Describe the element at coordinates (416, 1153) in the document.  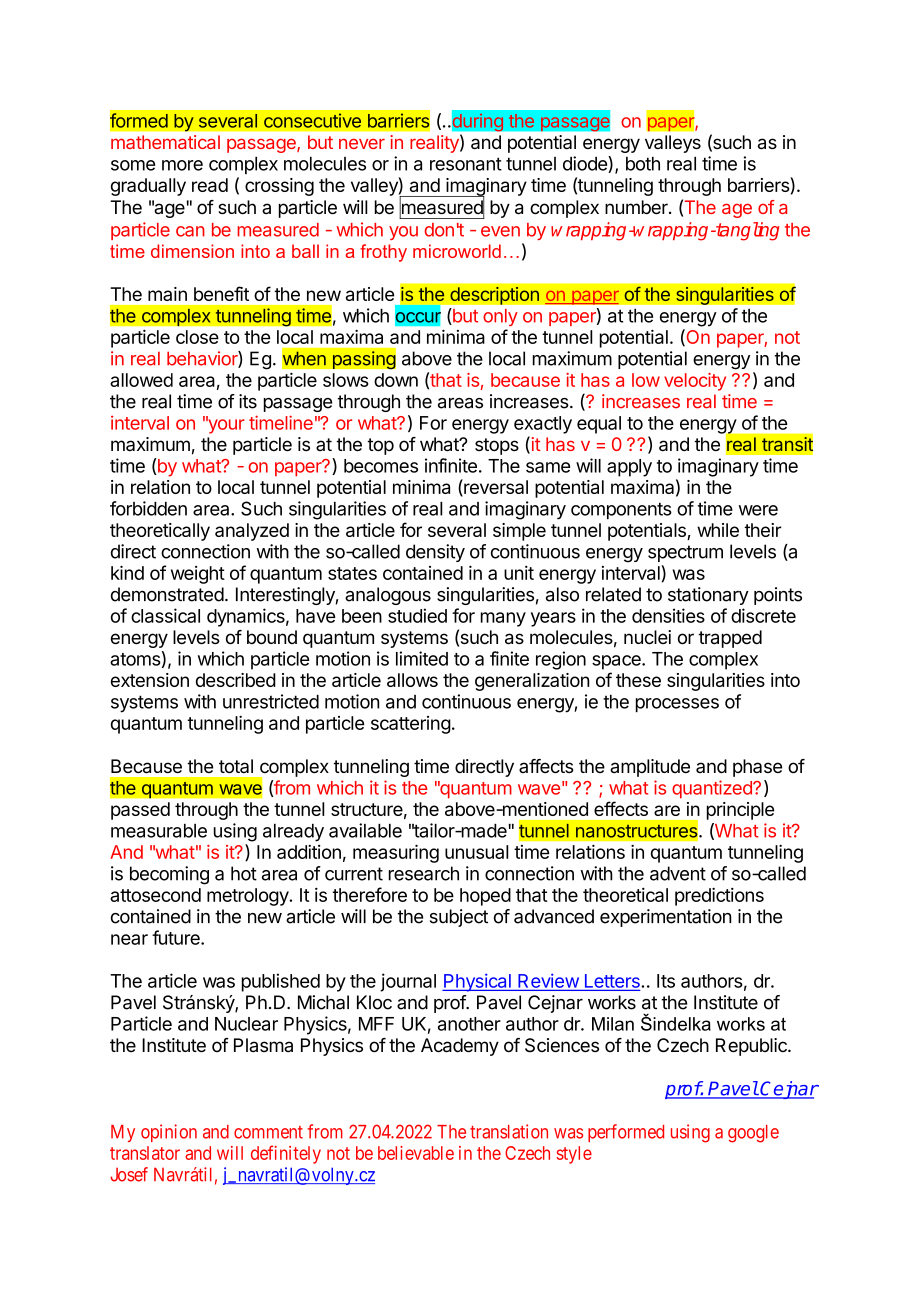
I see `believable` at that location.
